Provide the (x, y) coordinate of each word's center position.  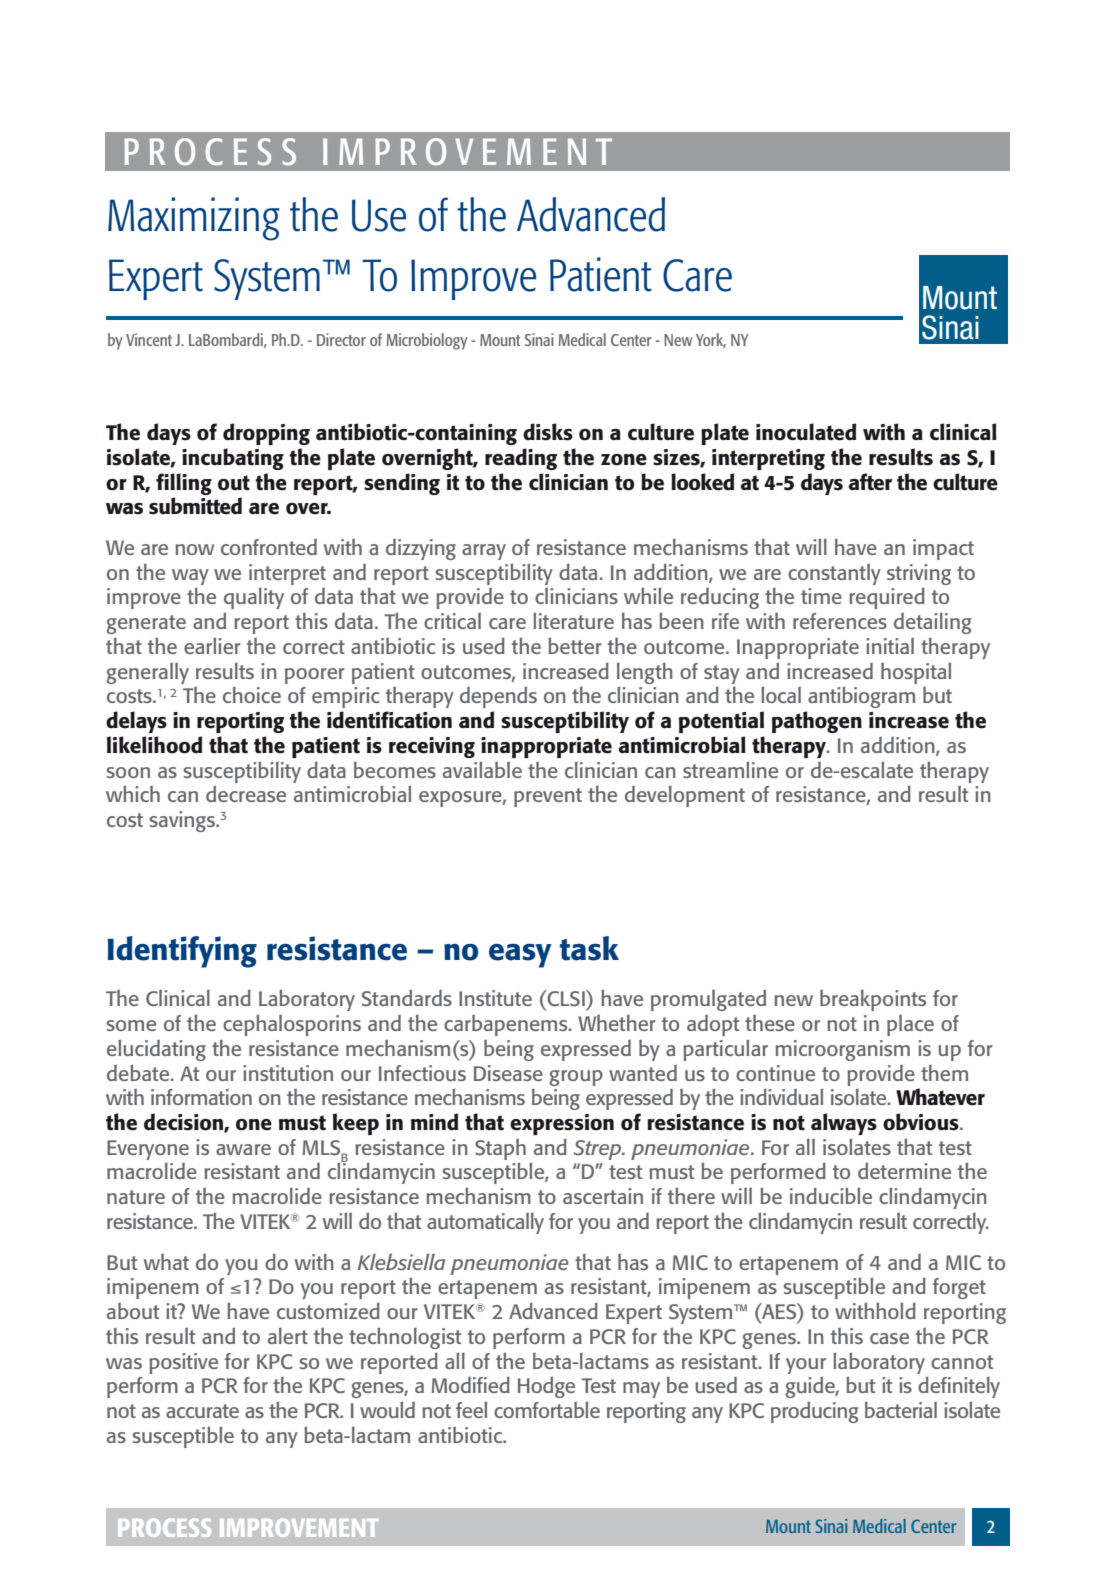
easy (520, 955)
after (870, 482)
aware (243, 1149)
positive (183, 1363)
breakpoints (873, 1000)
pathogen (817, 722)
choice (252, 695)
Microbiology (426, 341)
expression (562, 1124)
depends (498, 697)
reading (521, 459)
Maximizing (194, 219)
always (844, 1124)
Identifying (182, 952)
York (711, 340)
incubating (233, 459)
